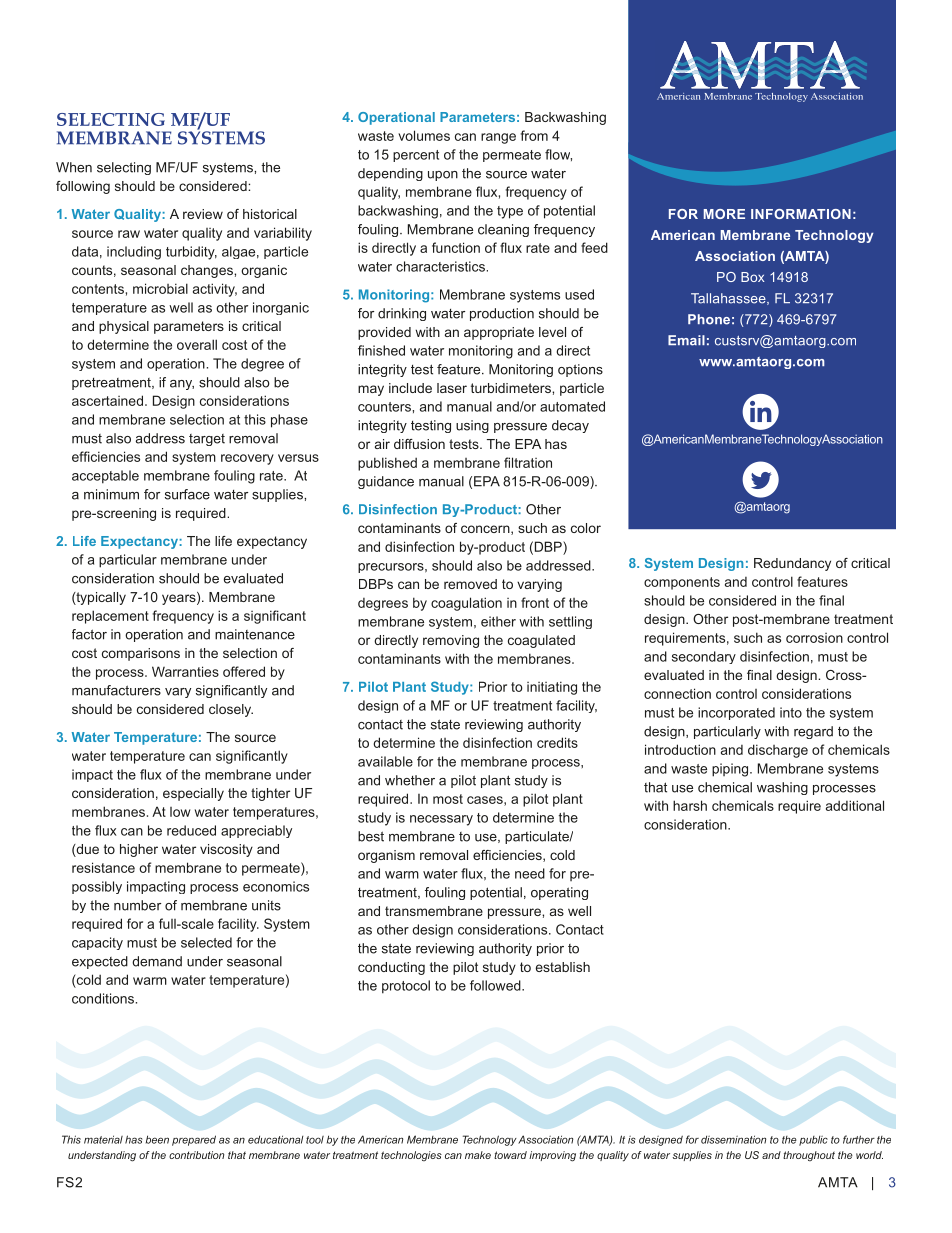 The image size is (952, 1233). What do you see at coordinates (182, 385) in the document?
I see `any` at bounding box center [182, 385].
